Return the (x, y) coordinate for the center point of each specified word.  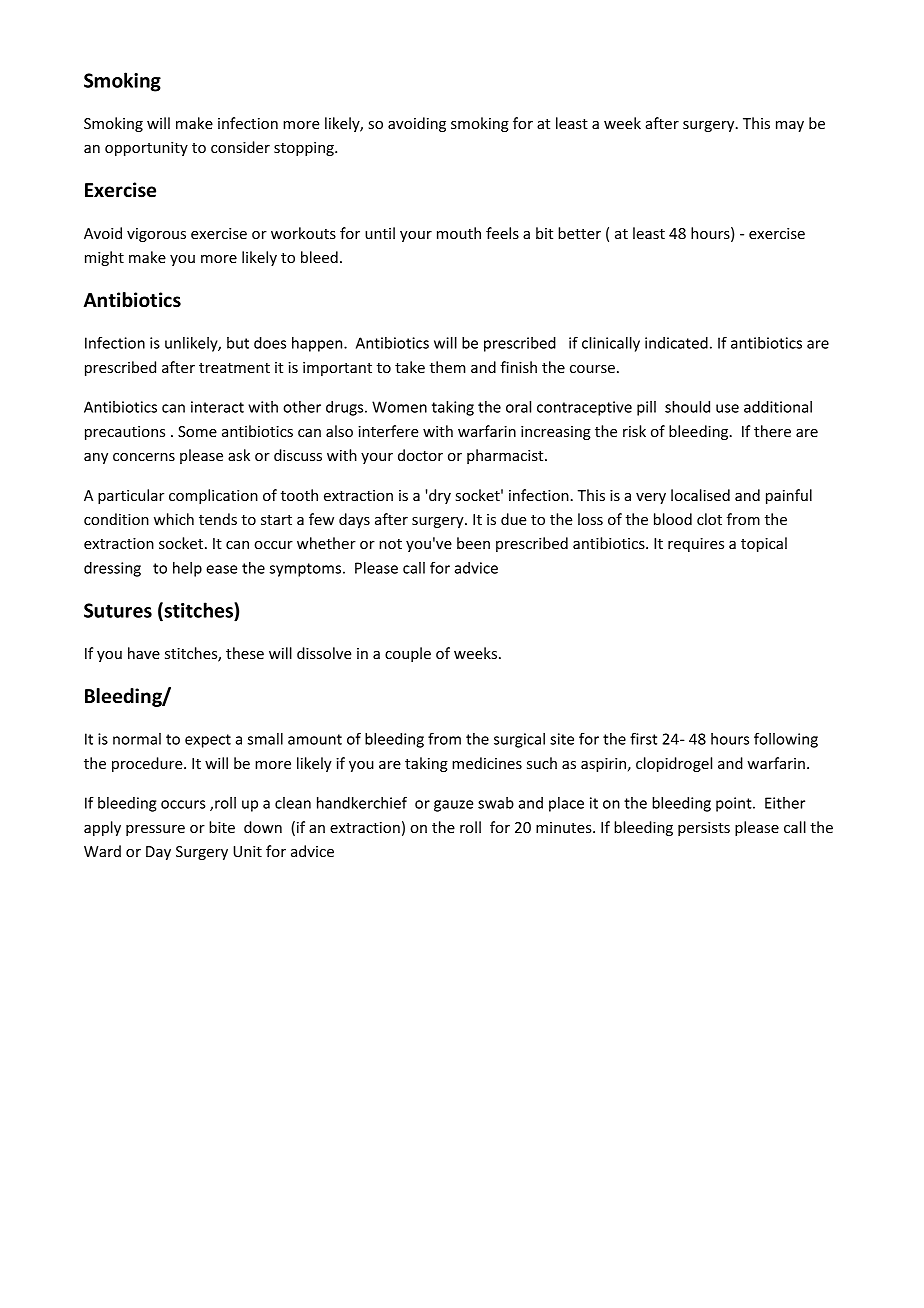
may (790, 126)
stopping (305, 149)
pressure (155, 830)
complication (213, 496)
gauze (453, 806)
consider (240, 147)
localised (700, 495)
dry (439, 496)
